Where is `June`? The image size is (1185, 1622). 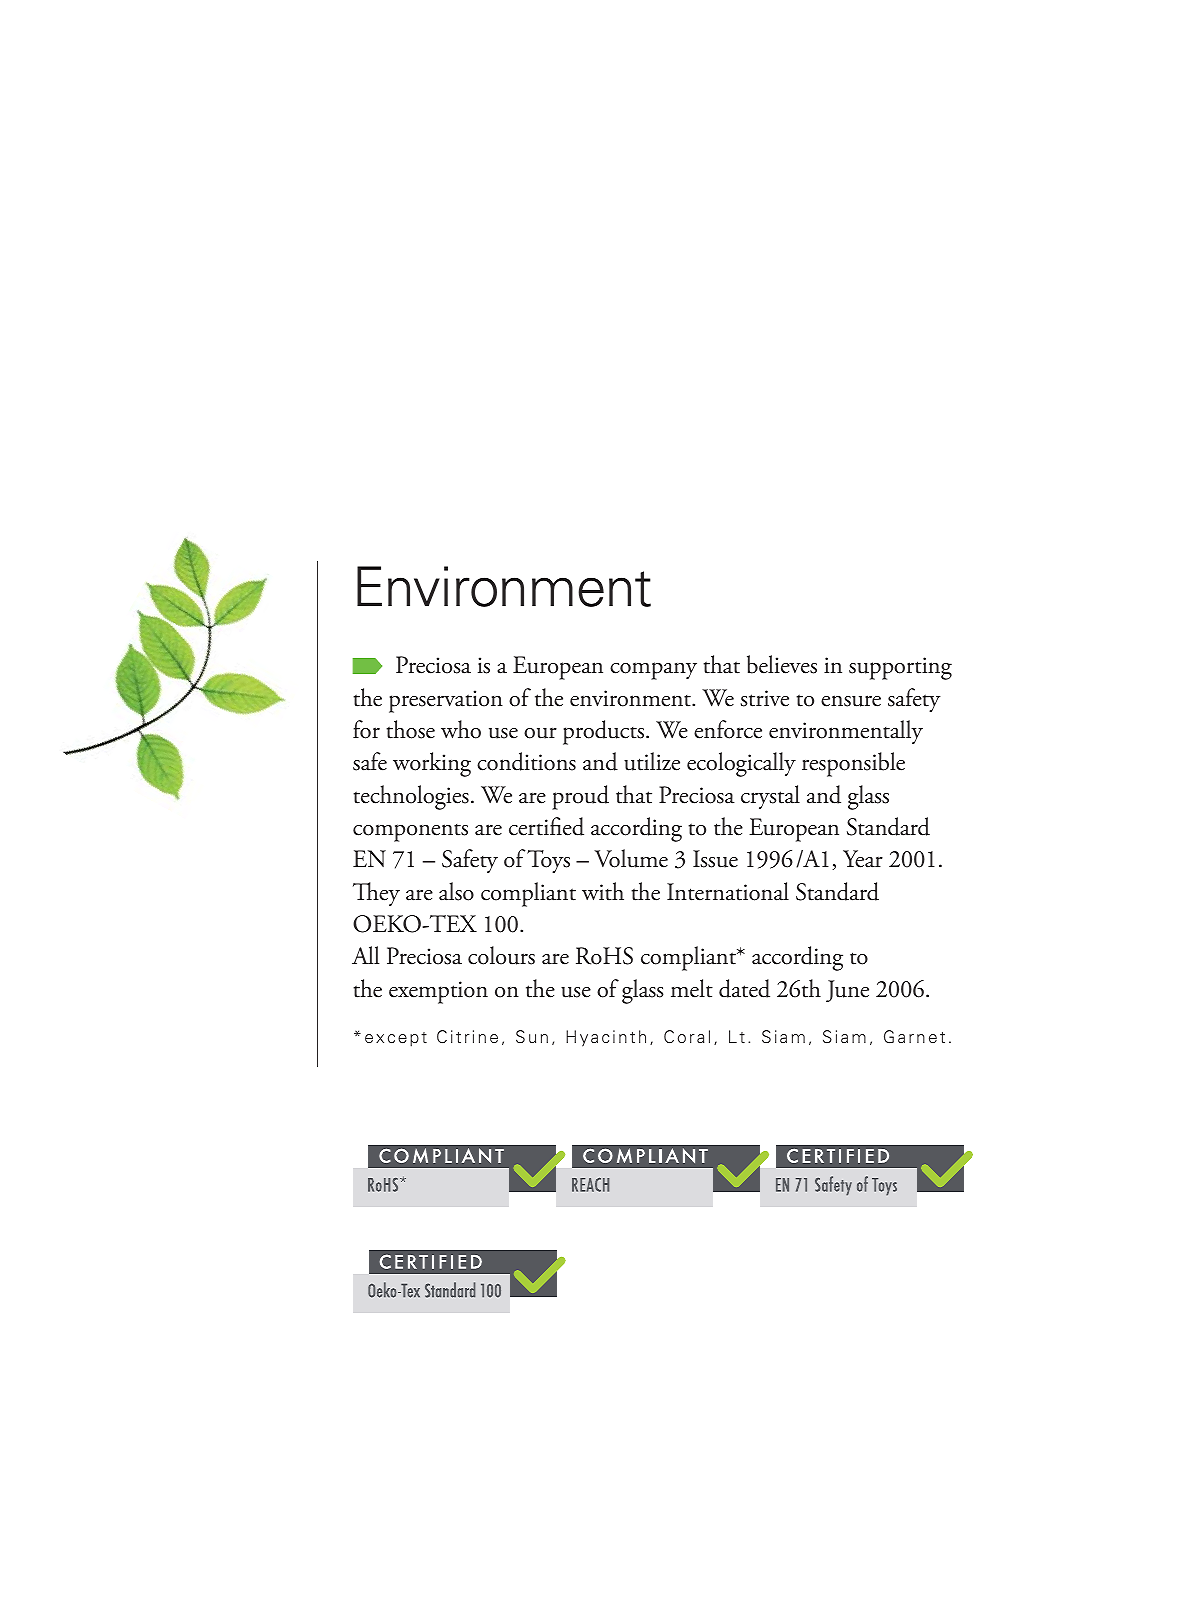 June is located at coordinates (847, 991).
